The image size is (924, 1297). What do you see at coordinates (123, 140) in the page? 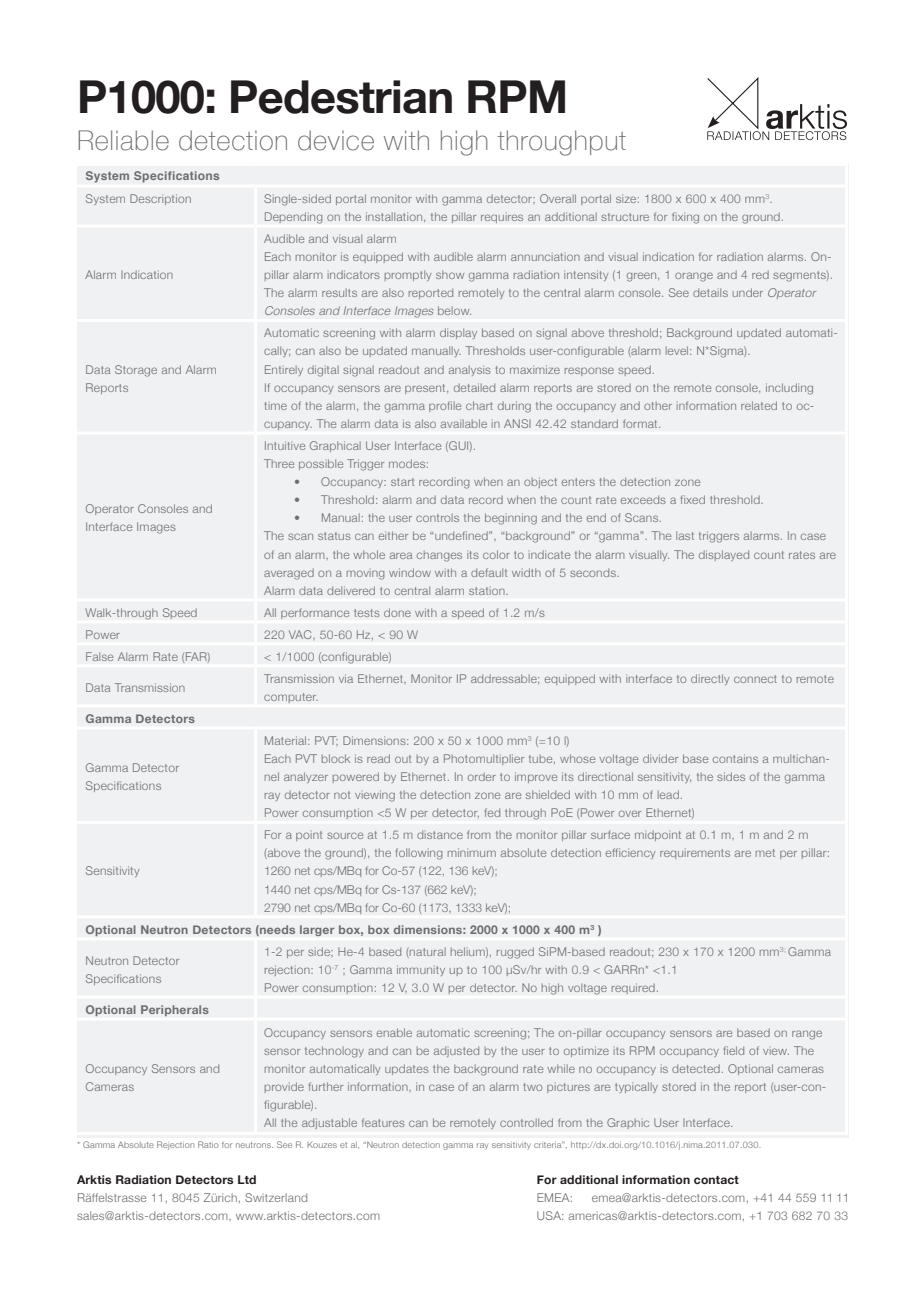
I see `Reliable` at bounding box center [123, 140].
